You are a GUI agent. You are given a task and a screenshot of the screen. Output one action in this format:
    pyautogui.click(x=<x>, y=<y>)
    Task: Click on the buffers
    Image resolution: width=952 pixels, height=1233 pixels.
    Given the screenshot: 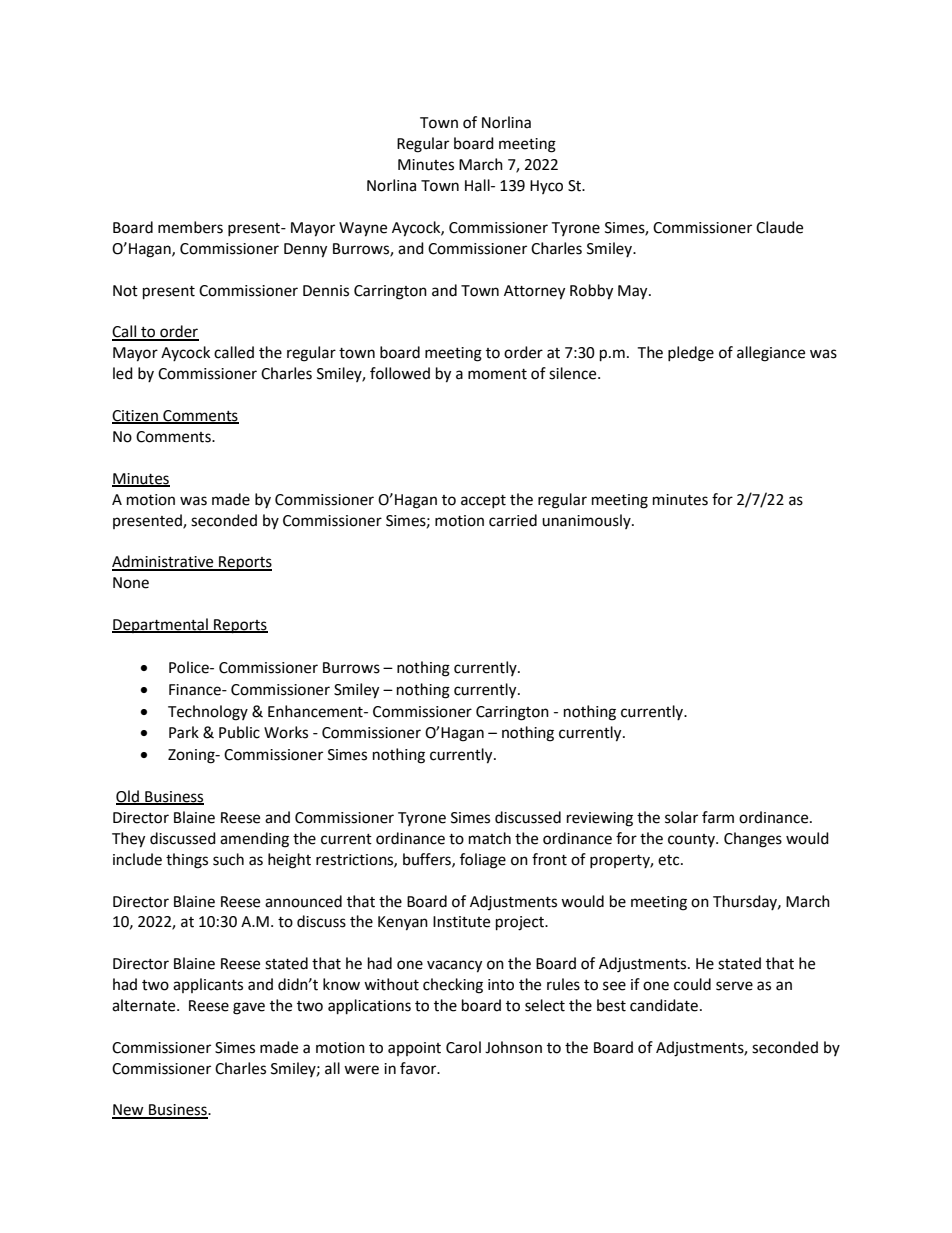 What is the action you would take?
    pyautogui.click(x=428, y=860)
